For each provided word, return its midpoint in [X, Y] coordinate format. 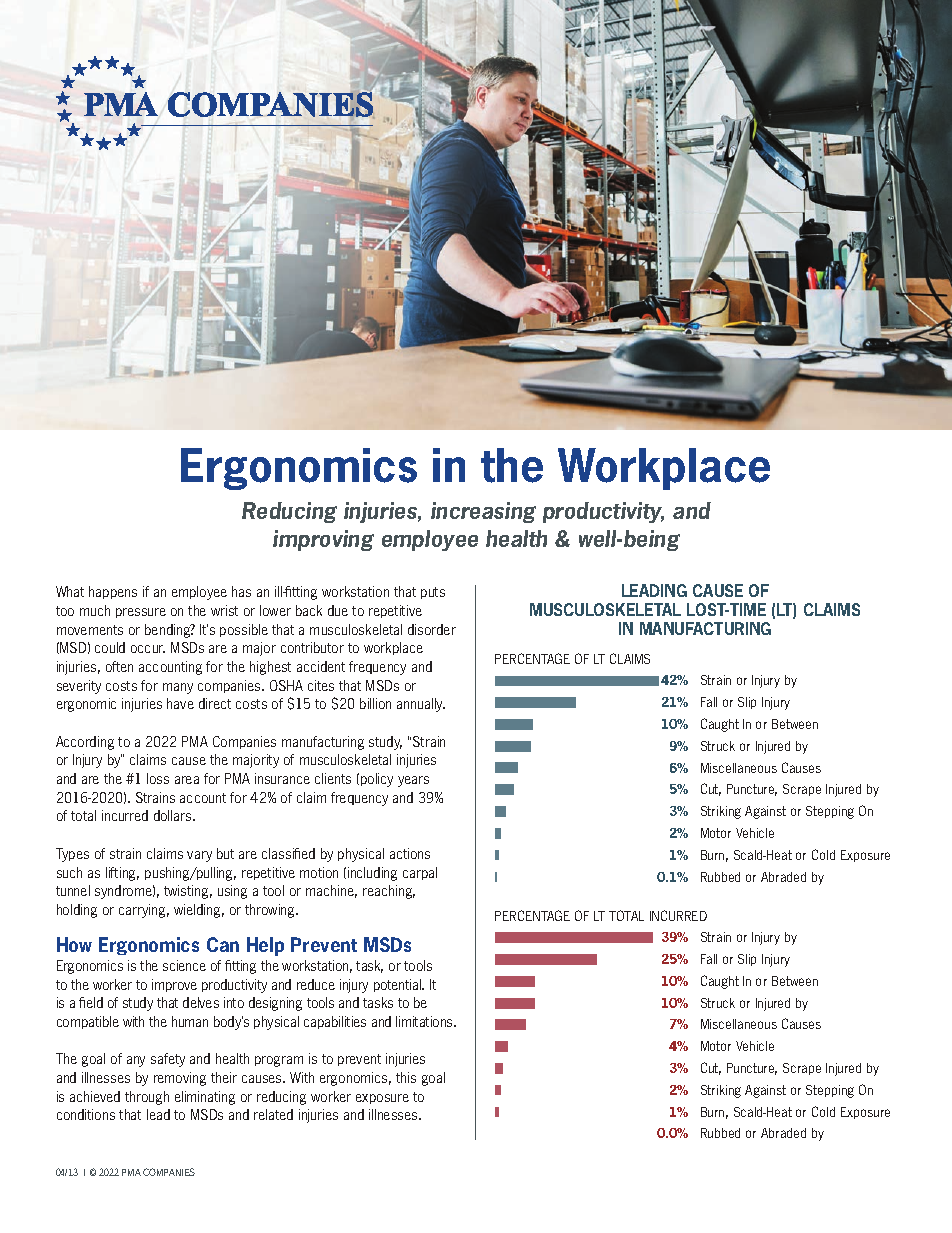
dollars [174, 815]
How [74, 944]
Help [265, 946]
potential [399, 985]
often [119, 666]
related [273, 1114]
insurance [282, 778]
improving [323, 540]
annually [421, 705]
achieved [95, 1096]
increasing [483, 512]
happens [113, 592]
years [413, 781]
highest [270, 668]
